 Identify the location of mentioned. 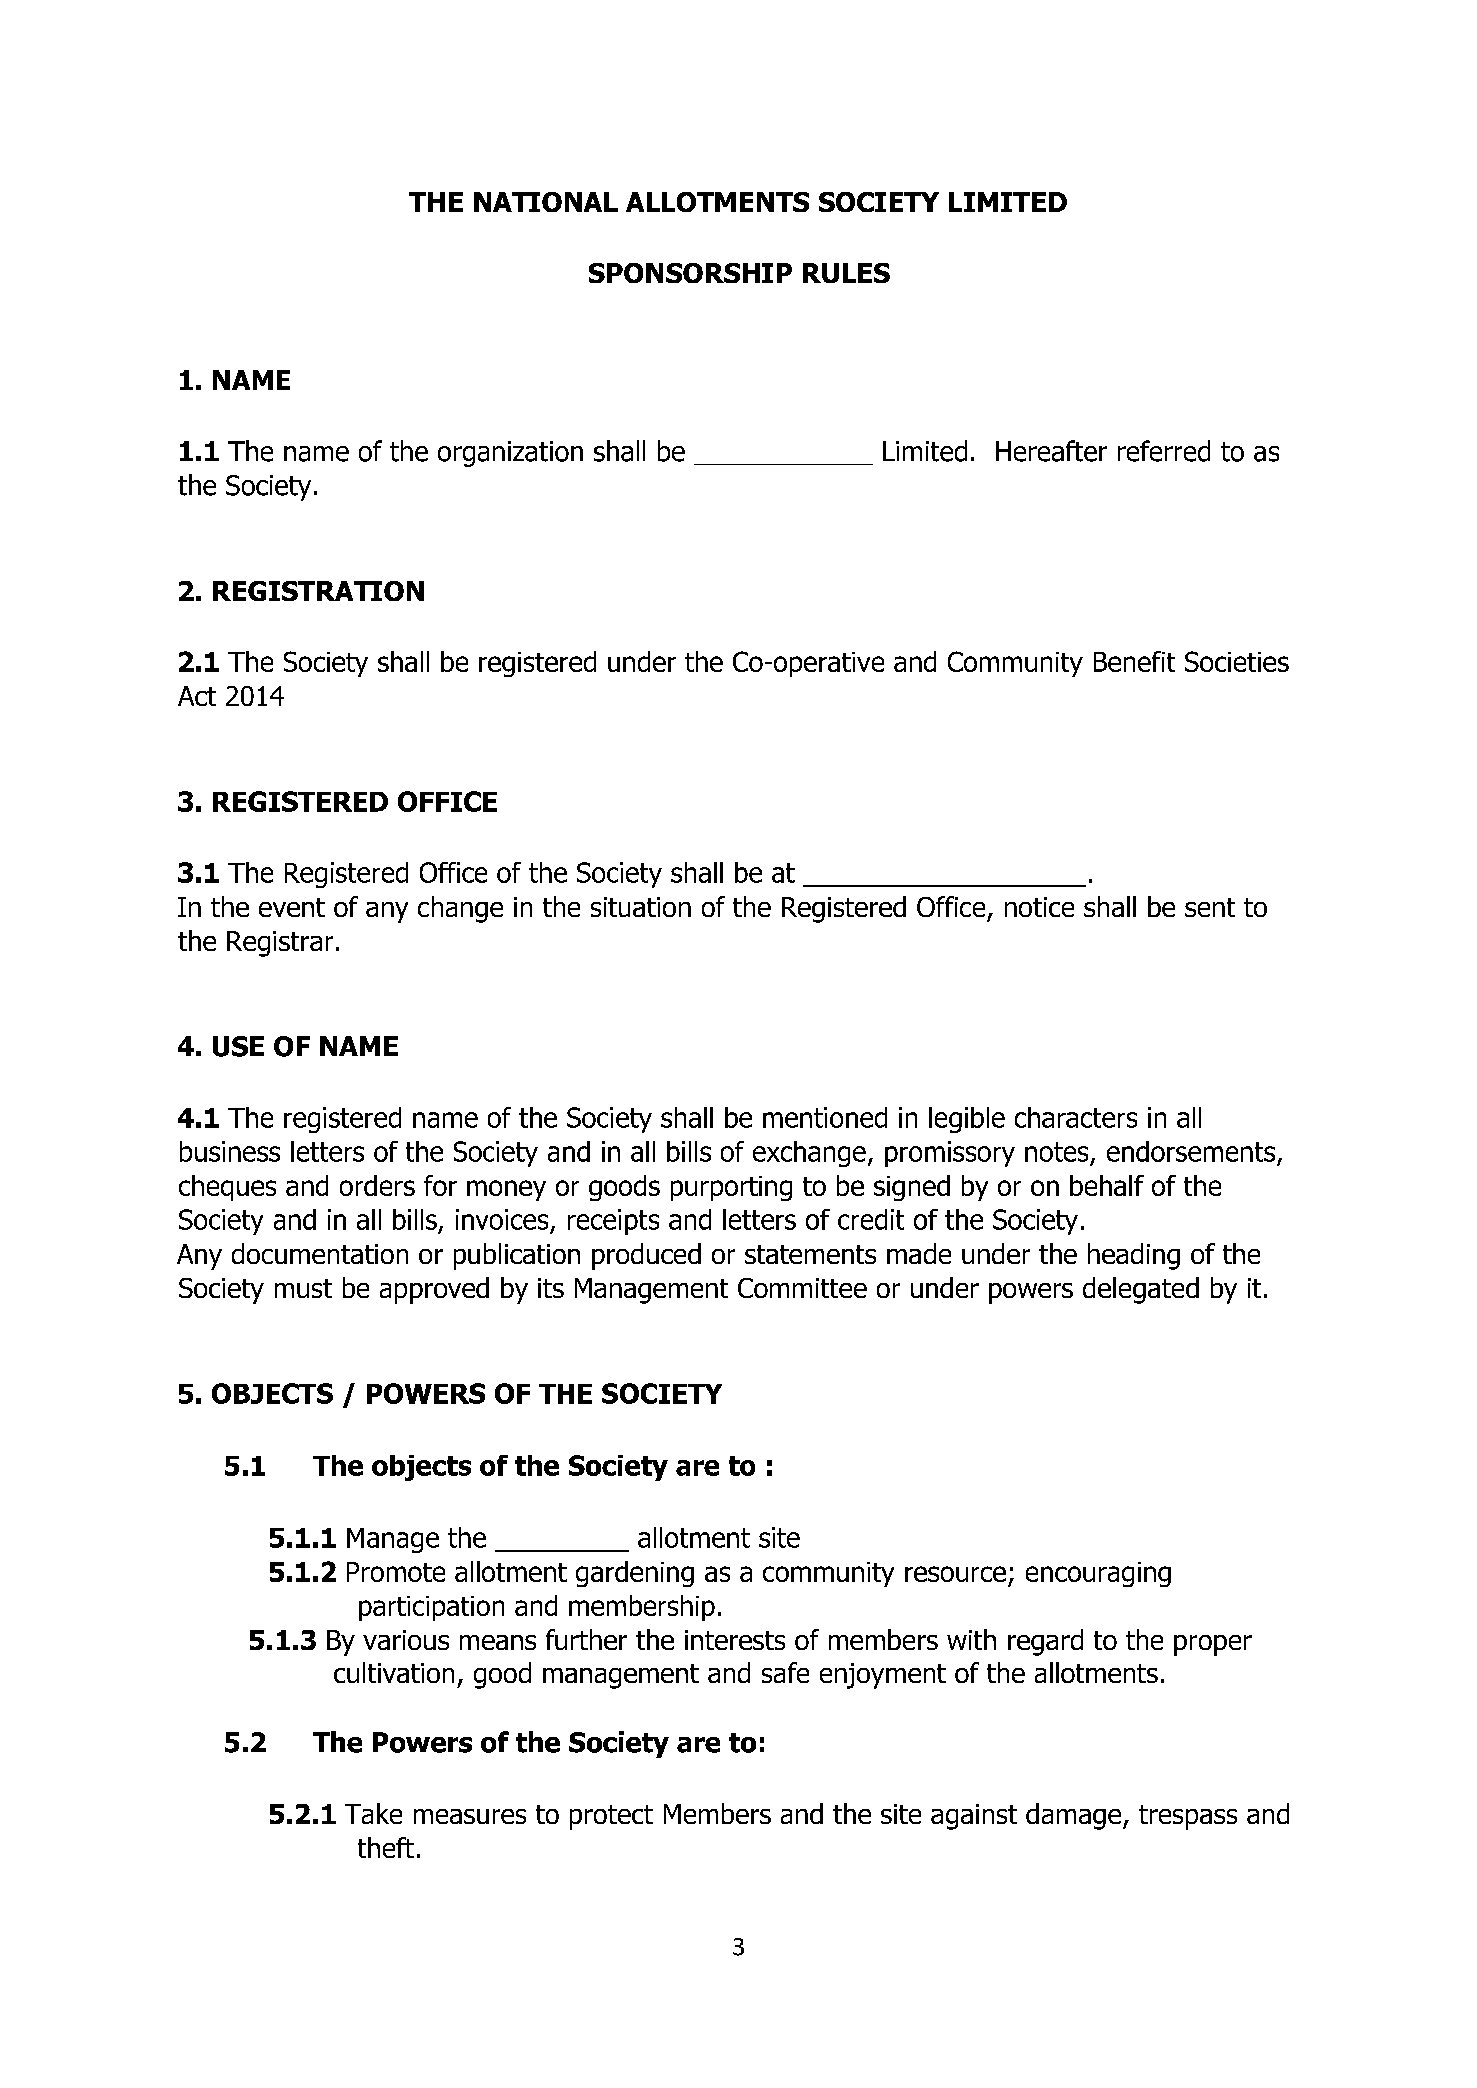
(825, 1117).
